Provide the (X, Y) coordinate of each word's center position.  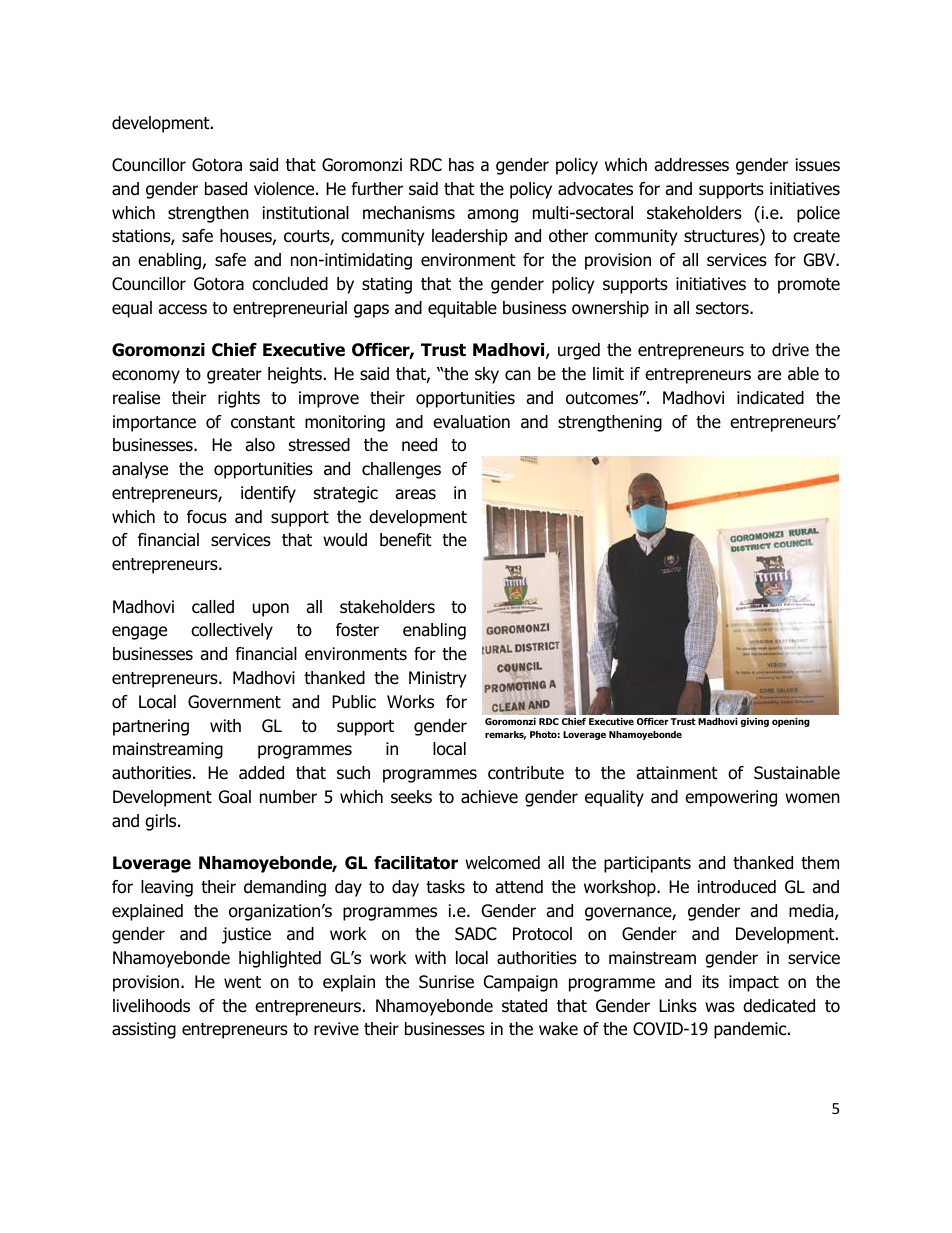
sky (487, 375)
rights (239, 399)
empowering (731, 798)
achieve (489, 797)
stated (524, 1006)
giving (754, 722)
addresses (691, 165)
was (720, 1007)
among (492, 216)
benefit (406, 540)
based (226, 189)
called (213, 607)
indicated (770, 398)
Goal (235, 797)
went (242, 982)
